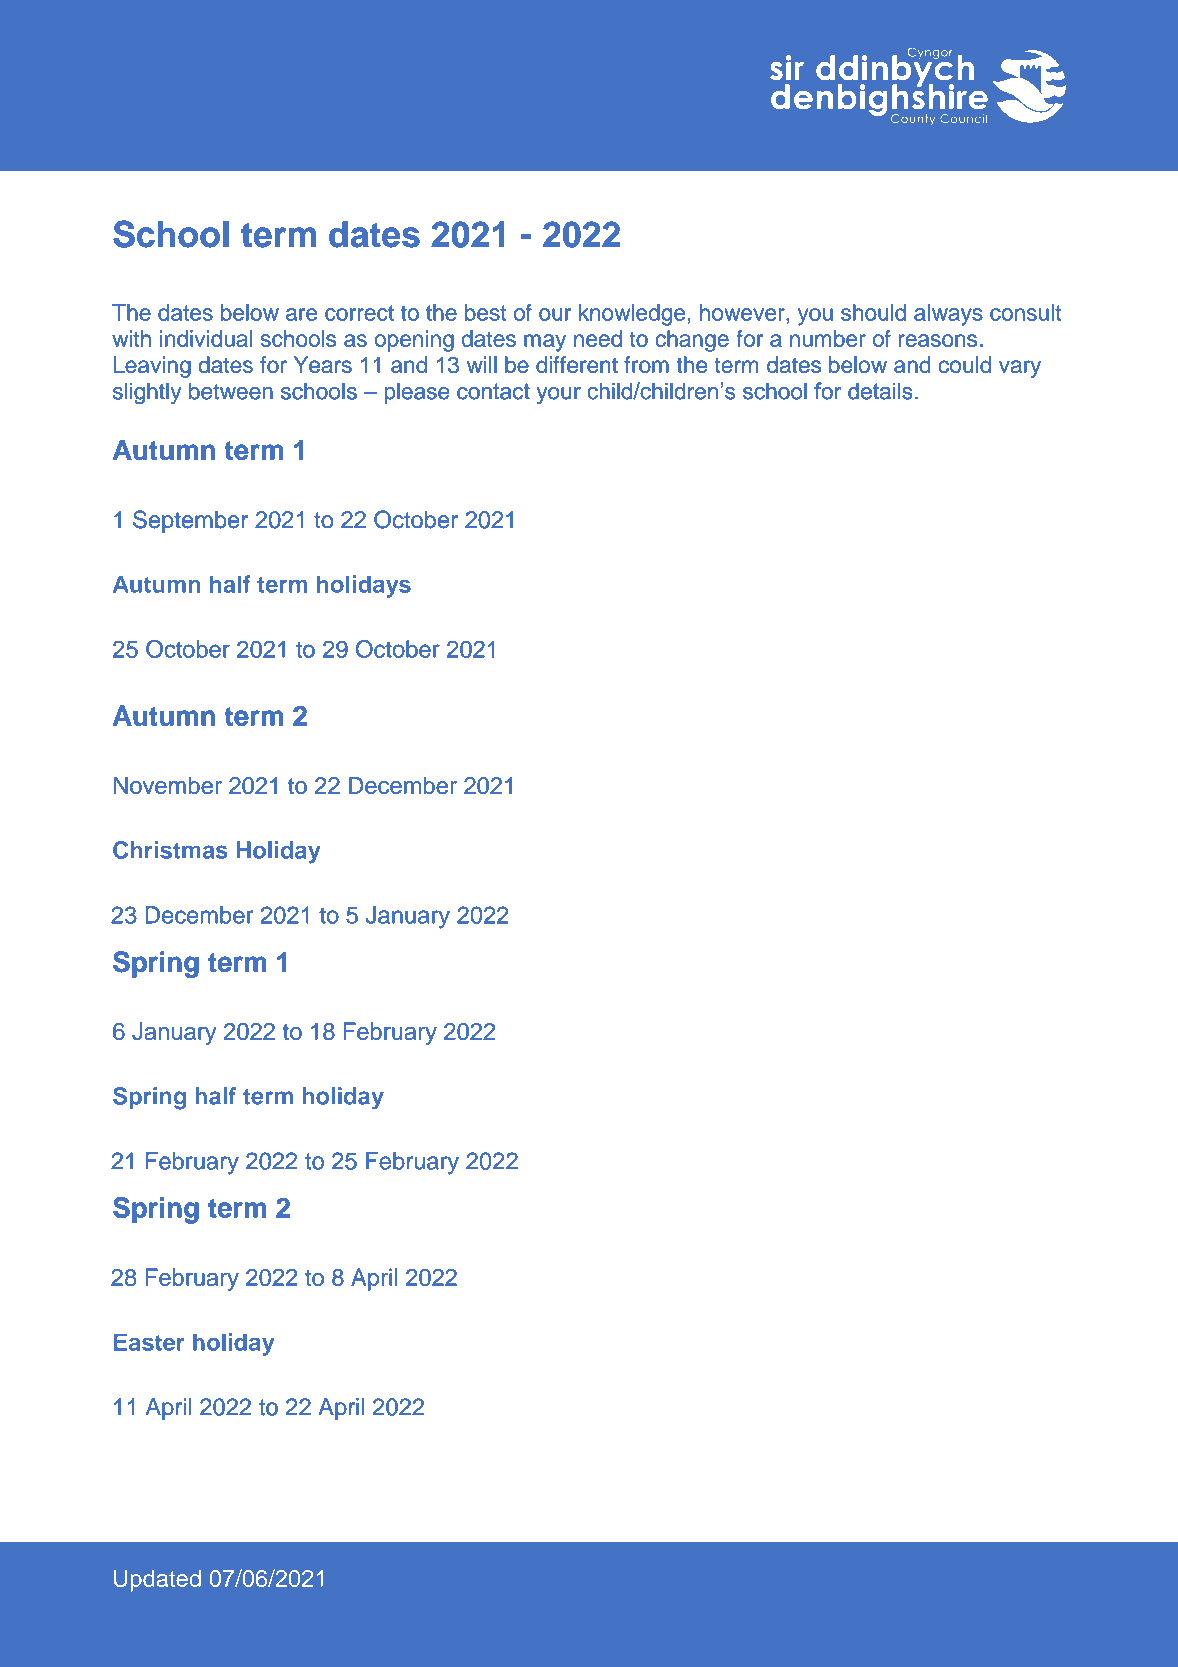 The width and height of the page is (1178, 1667). I want to click on details, so click(880, 391).
